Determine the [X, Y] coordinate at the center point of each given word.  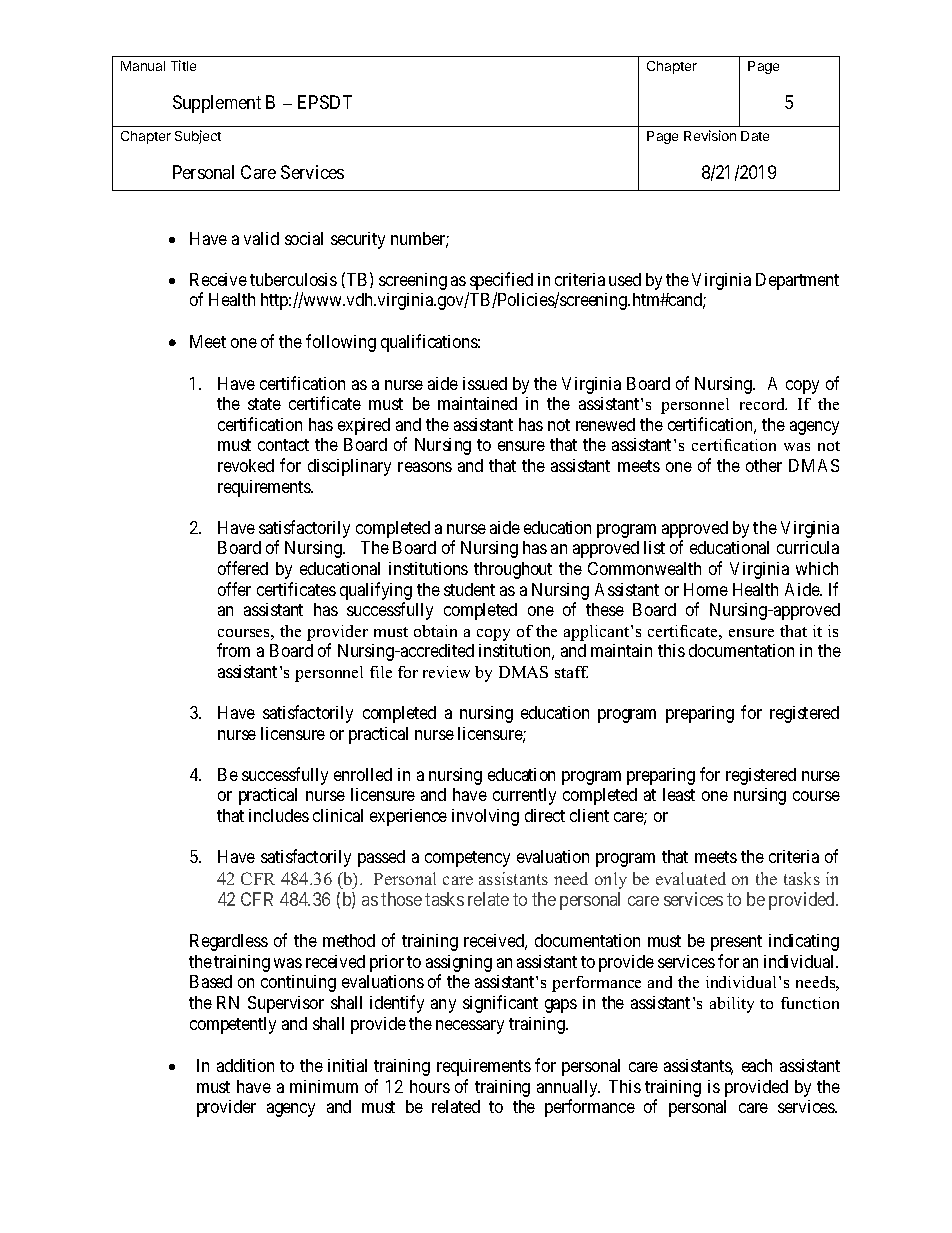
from [233, 650]
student [469, 589]
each [757, 1065]
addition [245, 1065]
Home [706, 589]
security [358, 240]
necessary [470, 1027]
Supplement [217, 104]
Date [755, 136]
